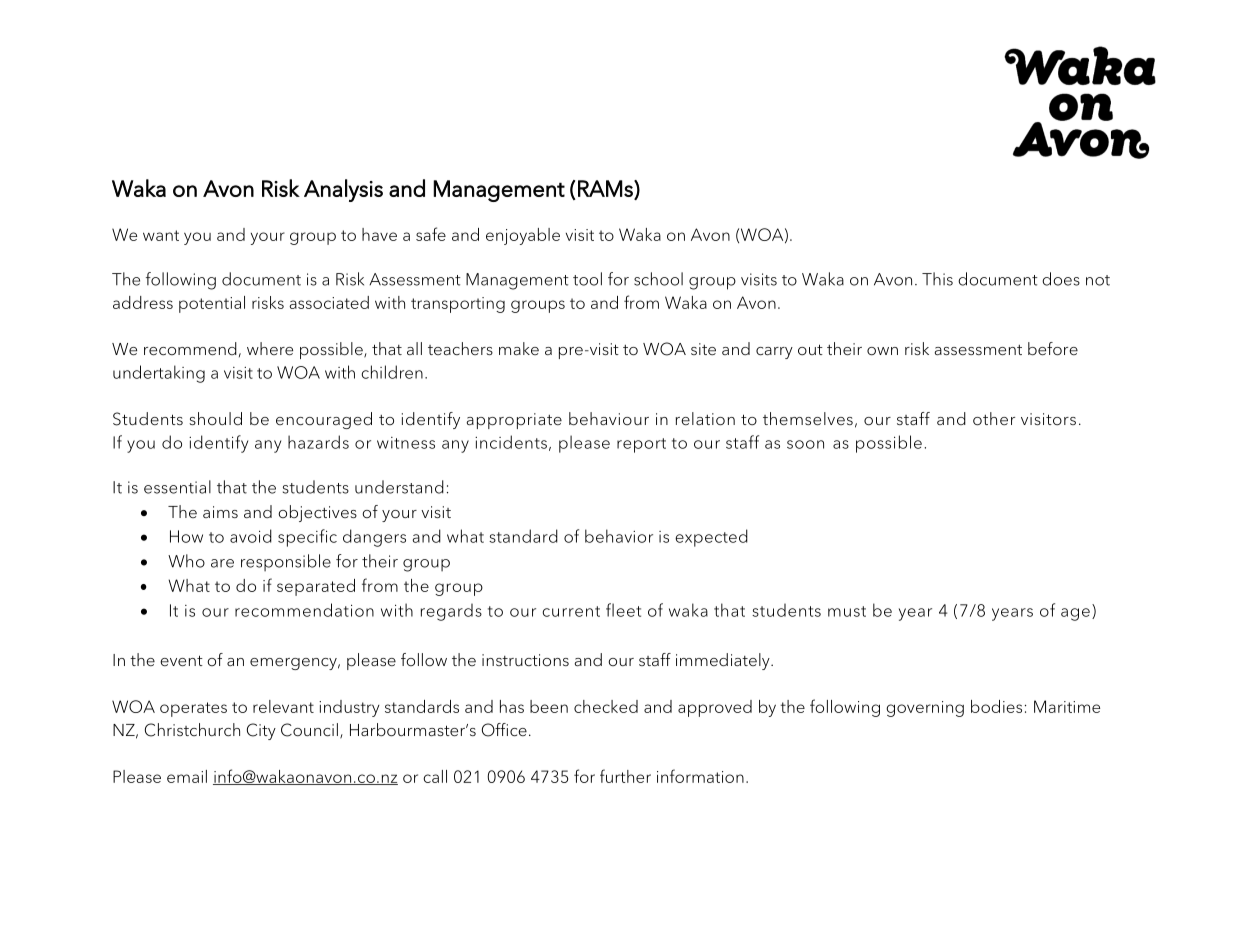 The image size is (1233, 952). I want to click on enjoyable, so click(523, 236).
